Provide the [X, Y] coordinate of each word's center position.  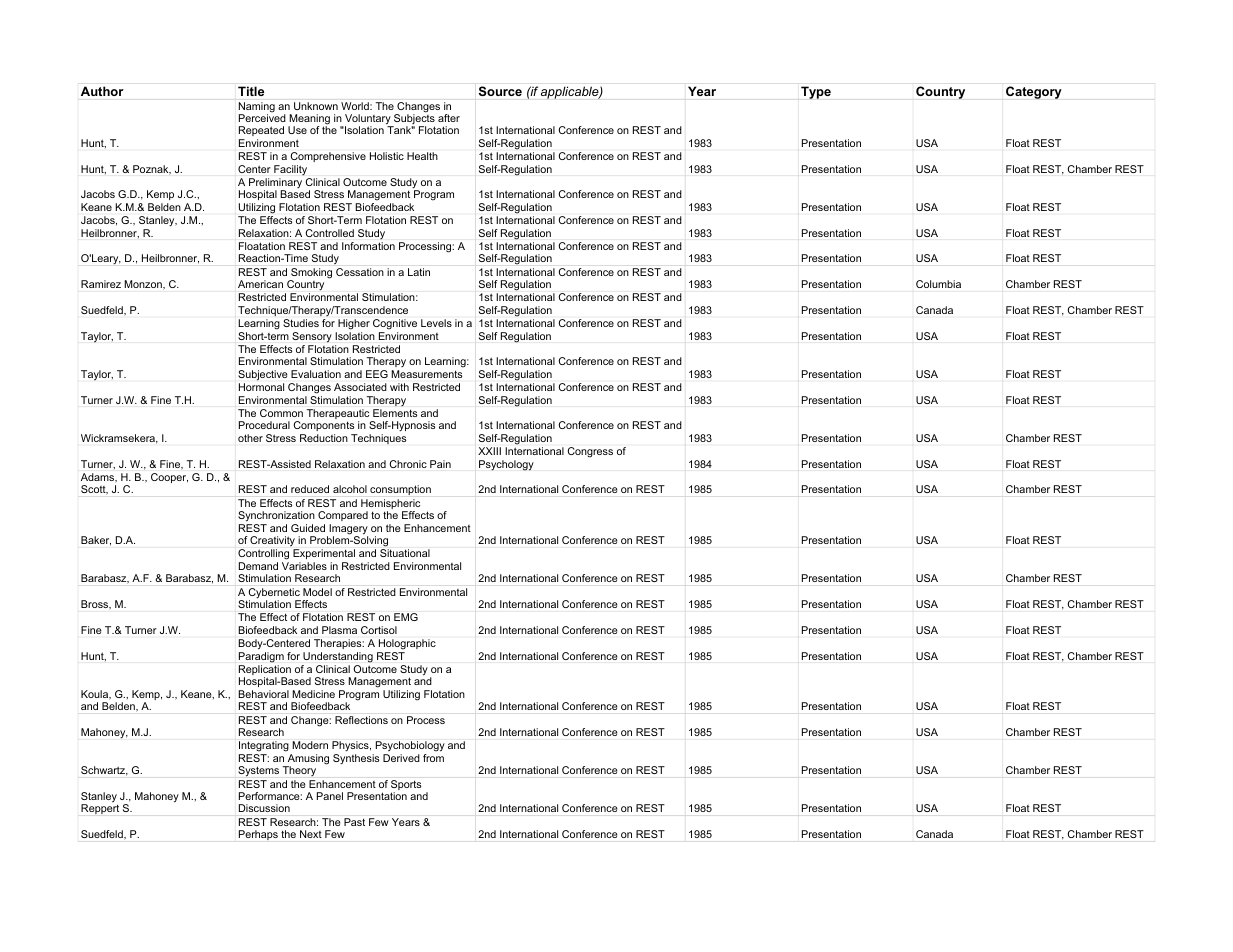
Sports [406, 786]
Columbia [938, 284]
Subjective [263, 375]
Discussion [264, 808]
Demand [258, 566]
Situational [405, 553]
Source [500, 91]
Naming [257, 108]
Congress [590, 452]
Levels [436, 323]
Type [816, 92]
